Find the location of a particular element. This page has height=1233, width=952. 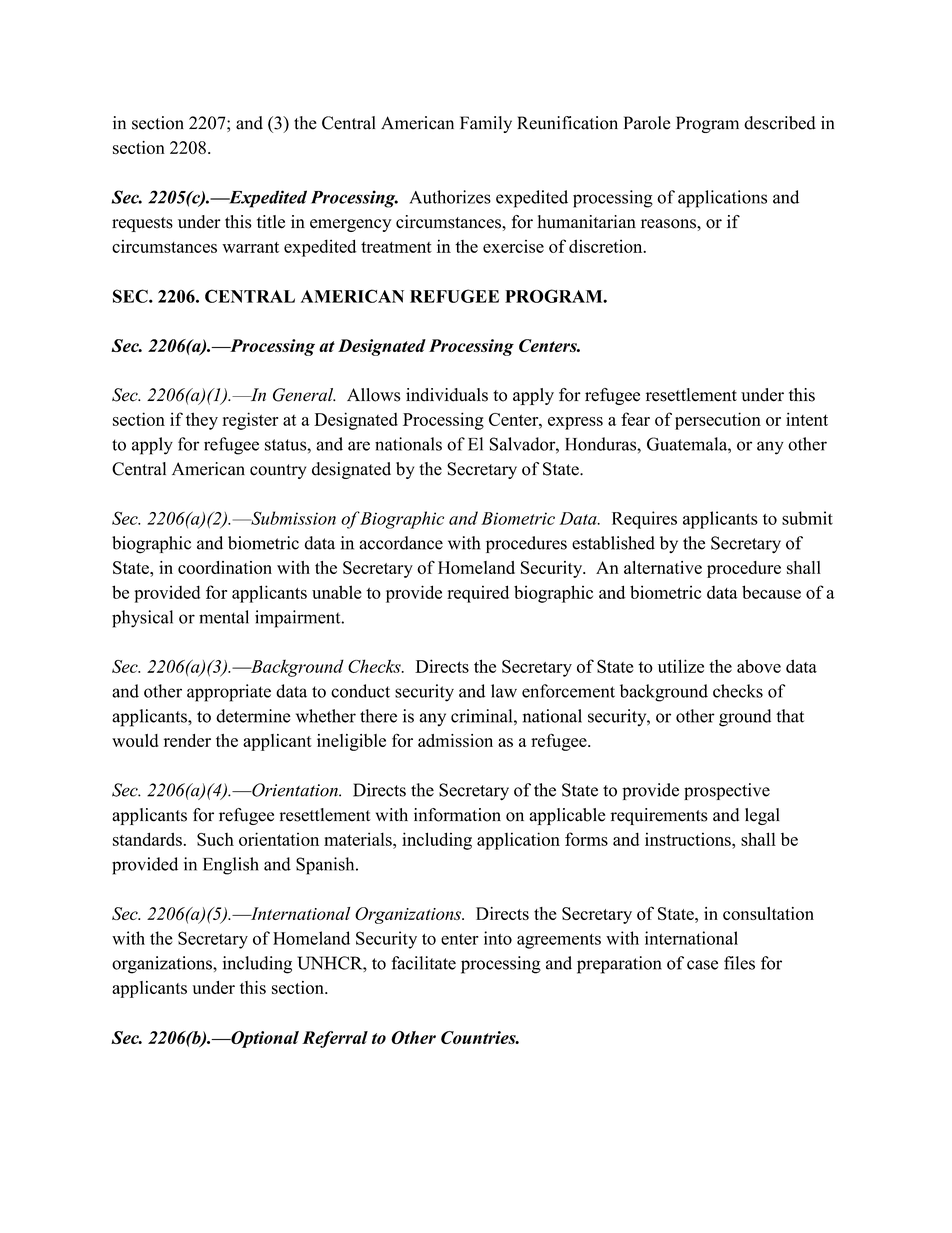

Referral is located at coordinates (335, 1039).
